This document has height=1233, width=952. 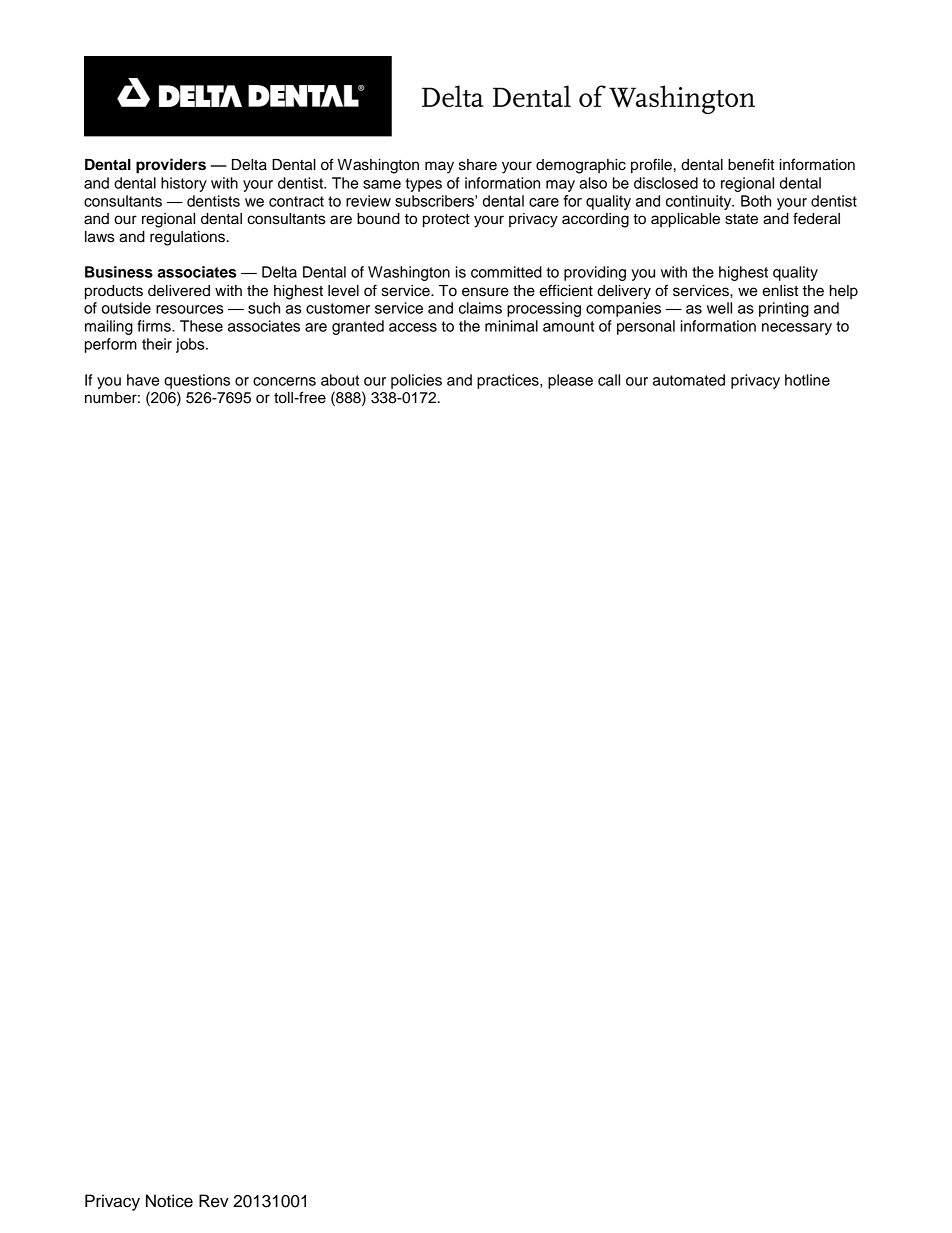 What do you see at coordinates (197, 381) in the document?
I see `questions` at bounding box center [197, 381].
